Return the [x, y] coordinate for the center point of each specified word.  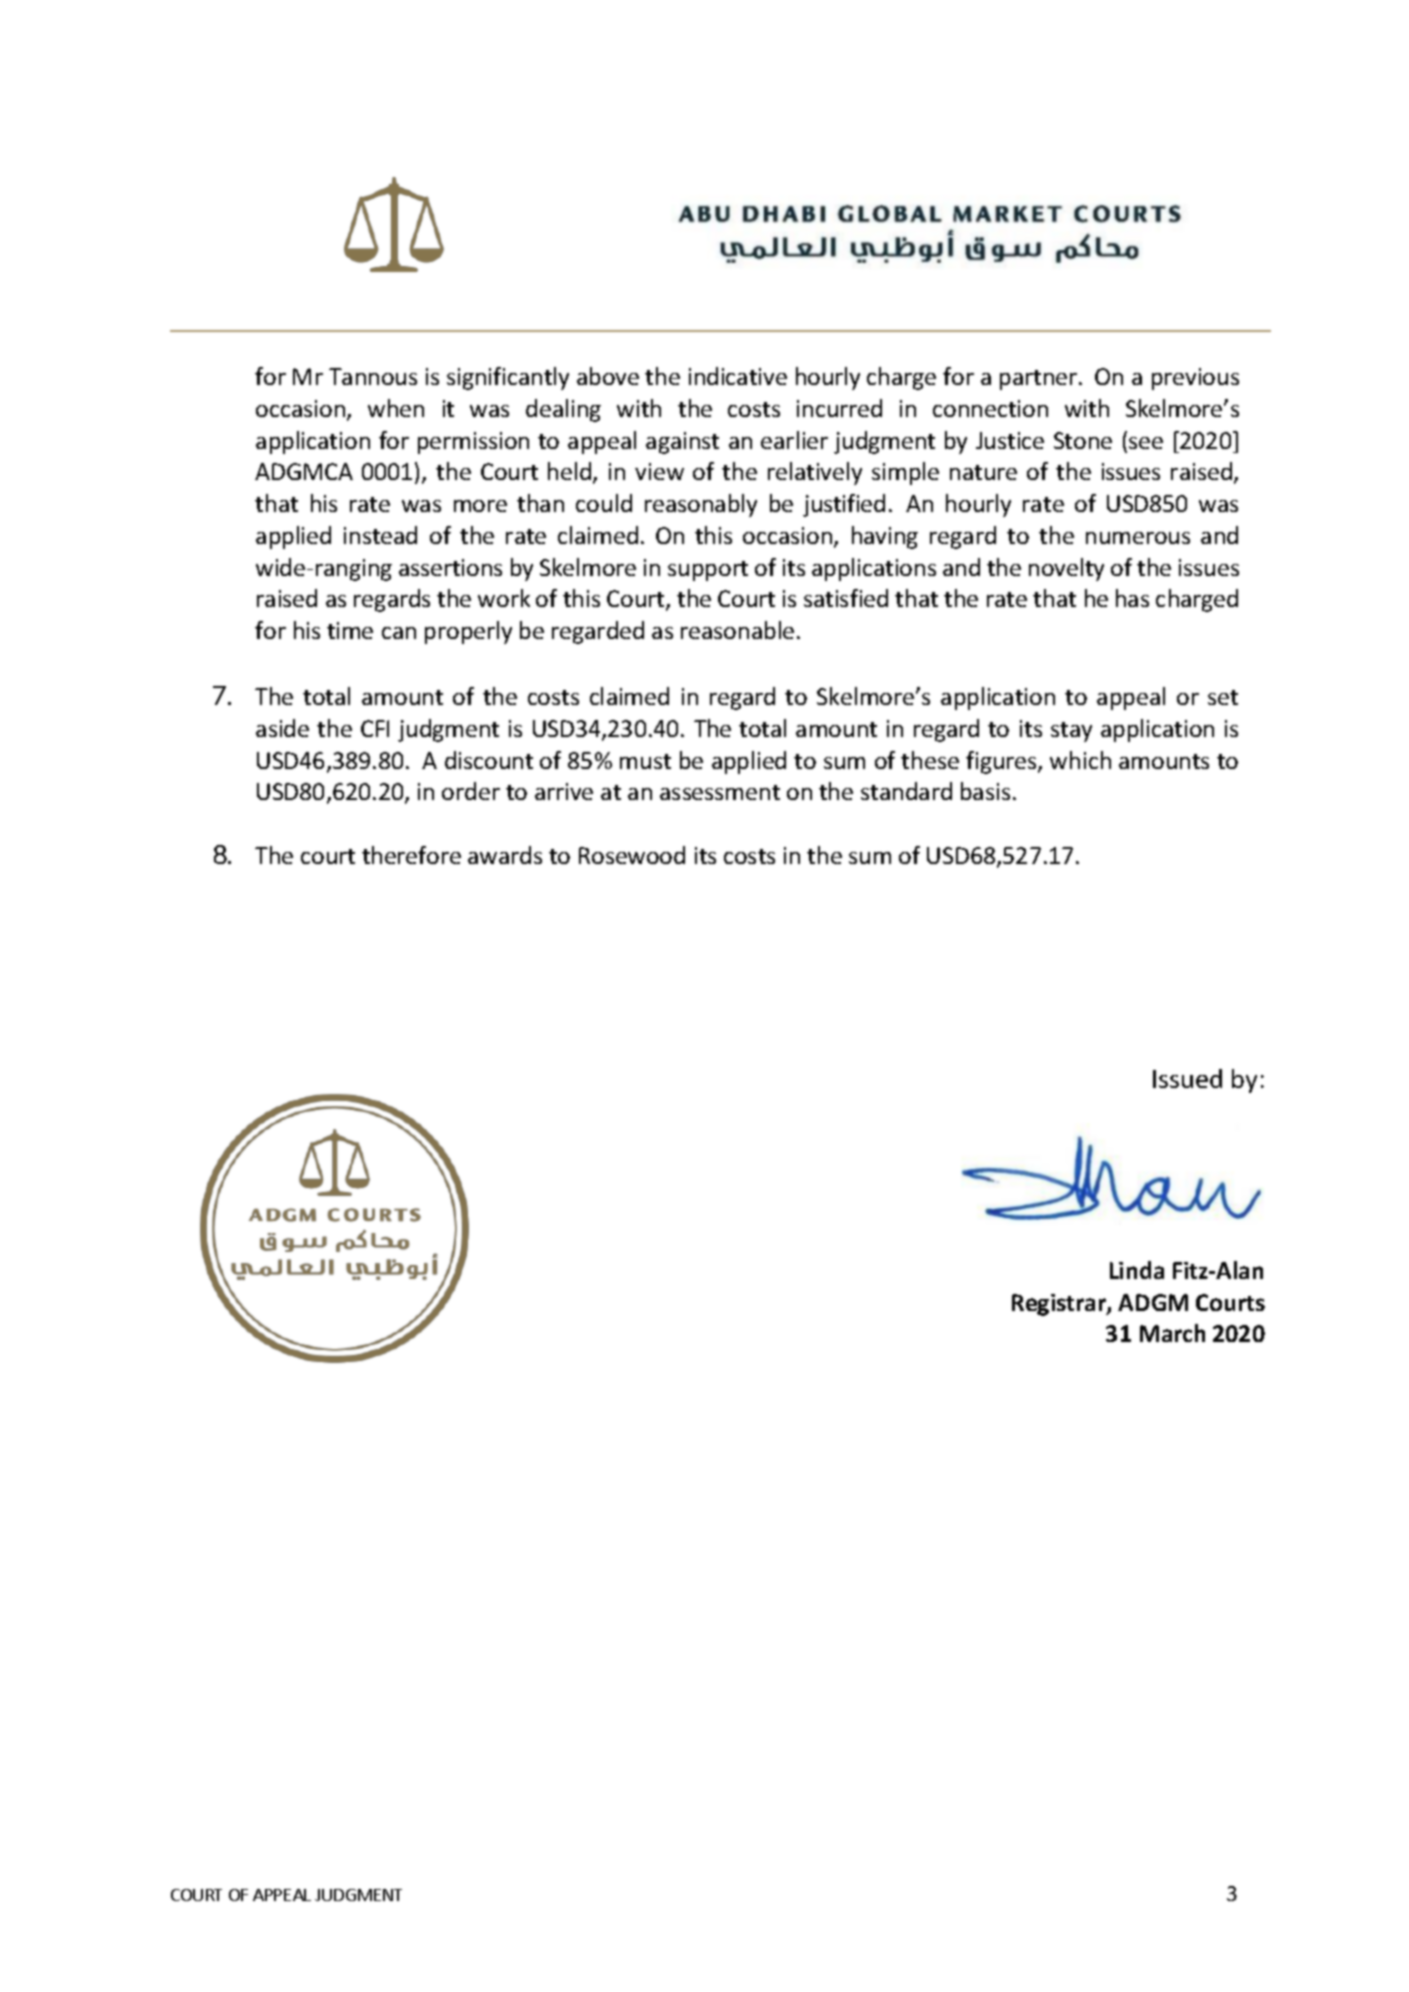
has [1132, 598]
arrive [564, 791]
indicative [738, 376]
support [708, 571]
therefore [411, 855]
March [1172, 1333]
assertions [450, 567]
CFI [375, 728]
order [471, 791]
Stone [1083, 440]
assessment [720, 792]
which [1080, 760]
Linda [1137, 1270]
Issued [1187, 1078]
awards [505, 855]
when [396, 408]
